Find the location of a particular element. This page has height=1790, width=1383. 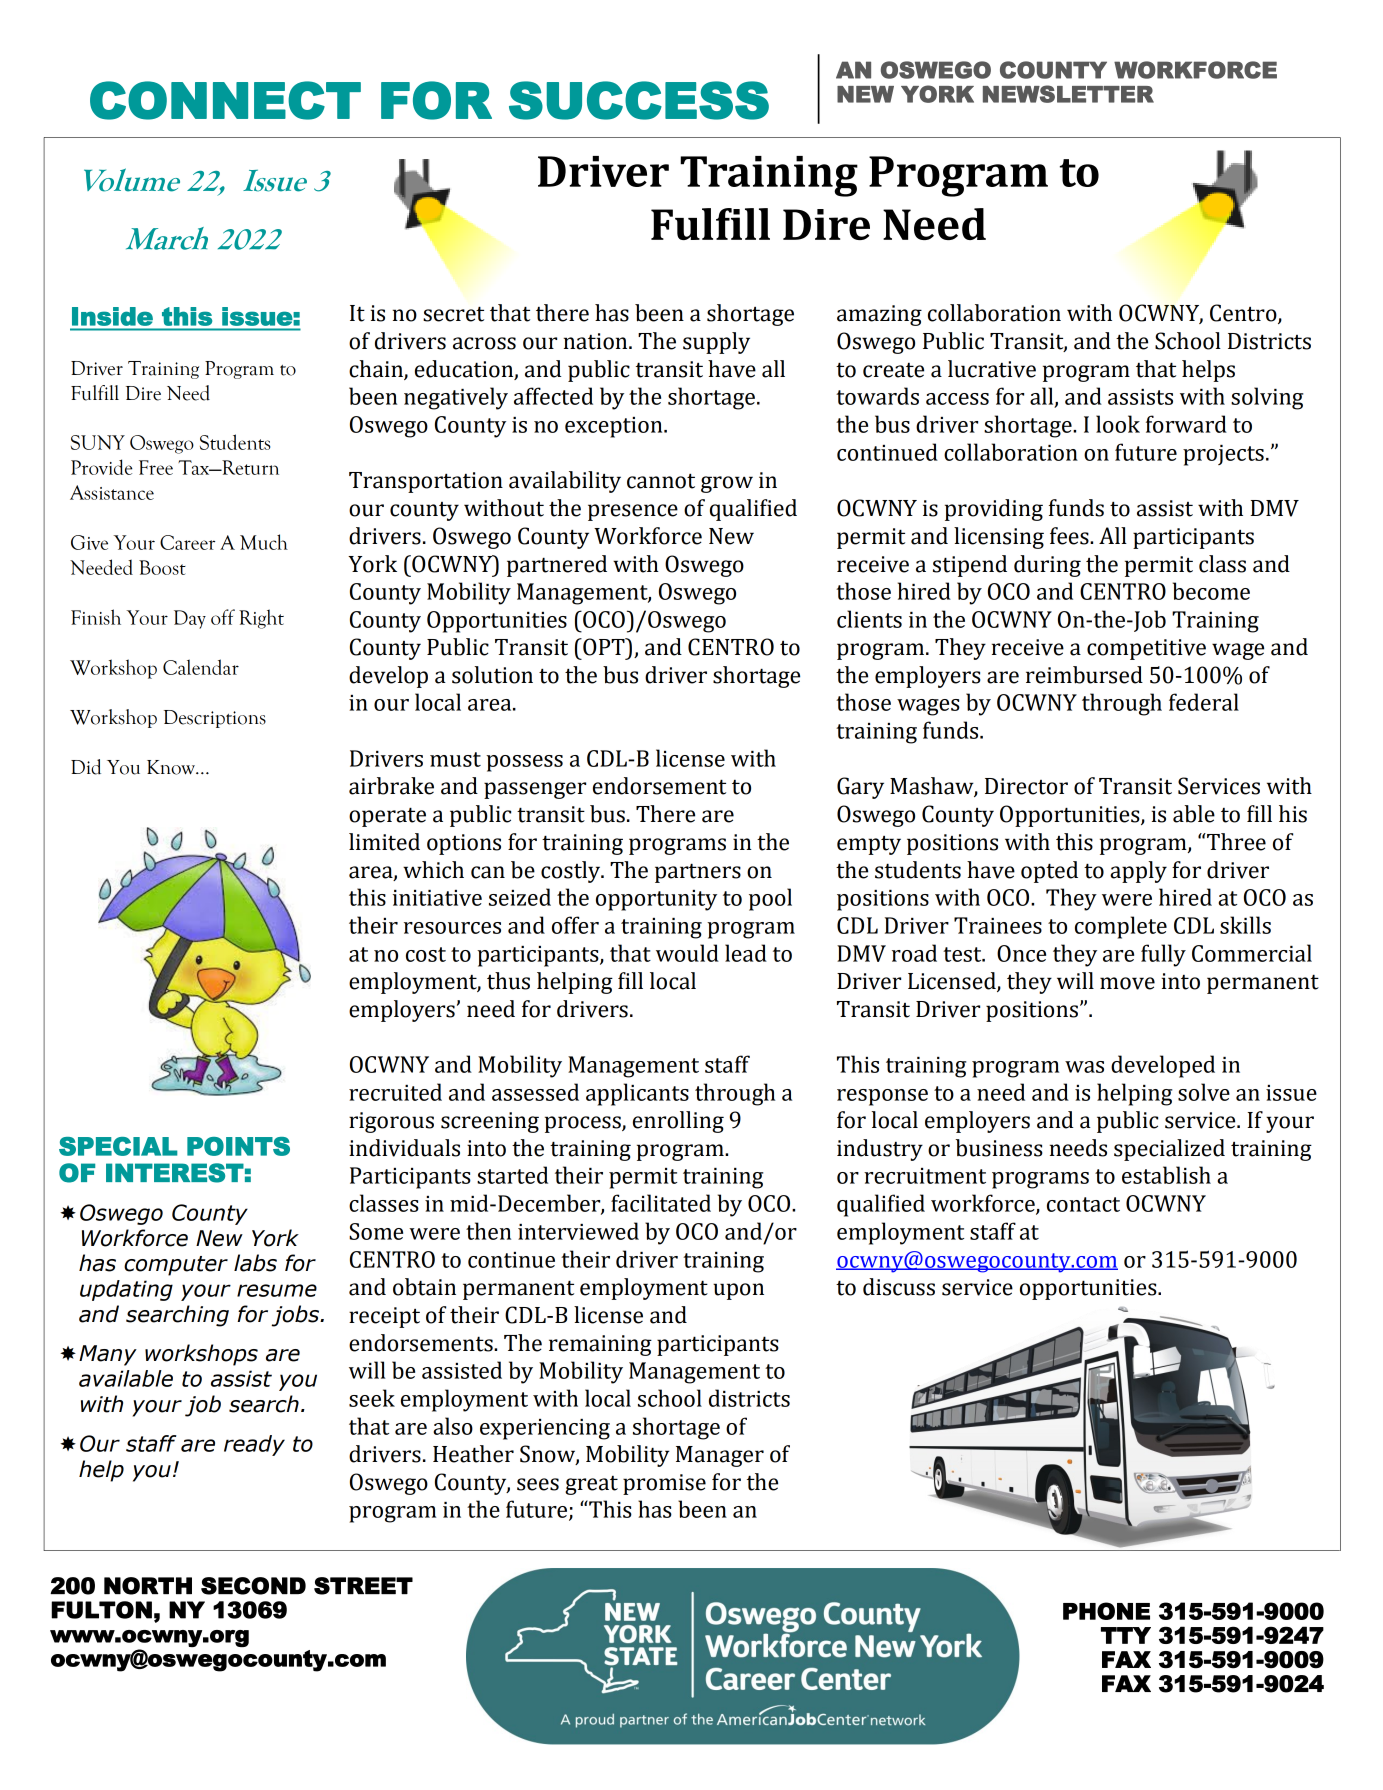

facilitated is located at coordinates (661, 1203).
